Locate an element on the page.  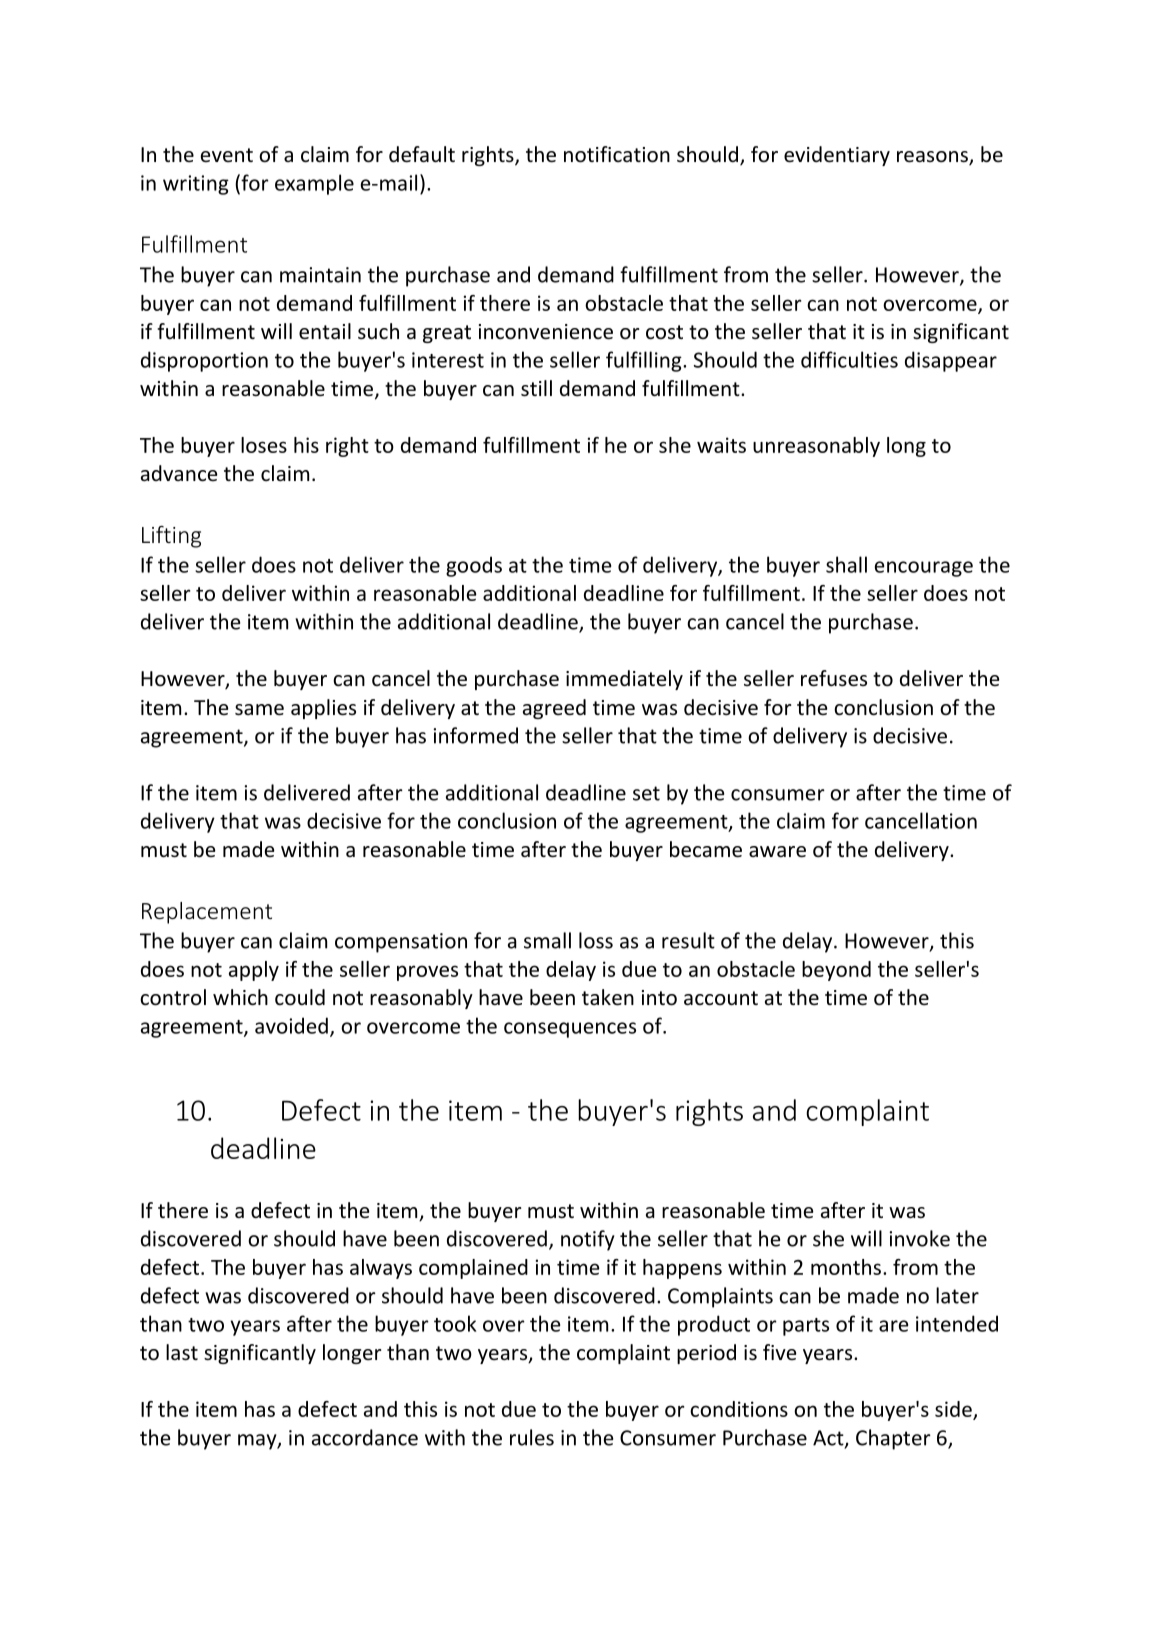
consequences is located at coordinates (570, 1030).
